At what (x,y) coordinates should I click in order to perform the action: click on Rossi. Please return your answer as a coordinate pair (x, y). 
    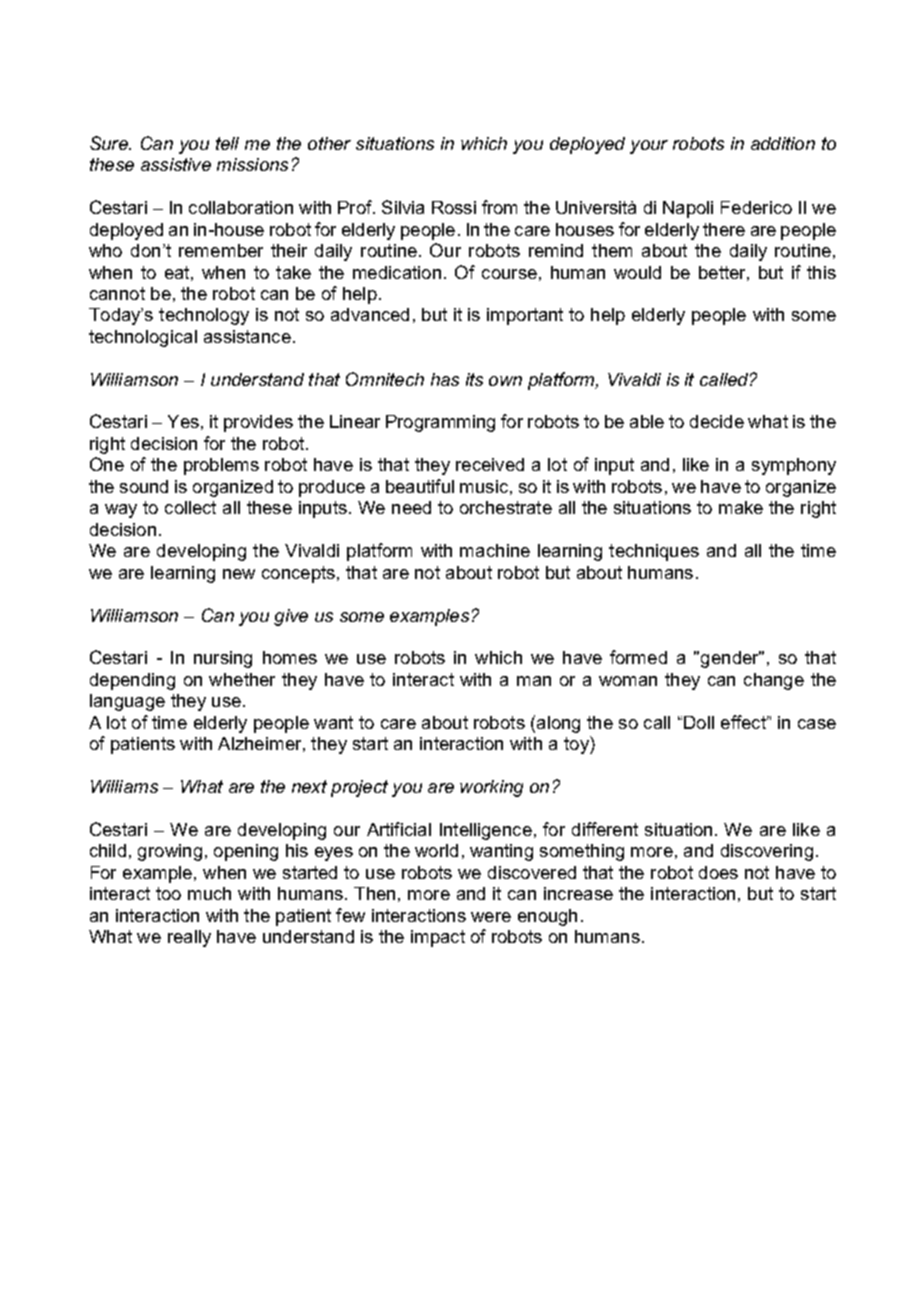
    Looking at the image, I should click on (454, 207).
